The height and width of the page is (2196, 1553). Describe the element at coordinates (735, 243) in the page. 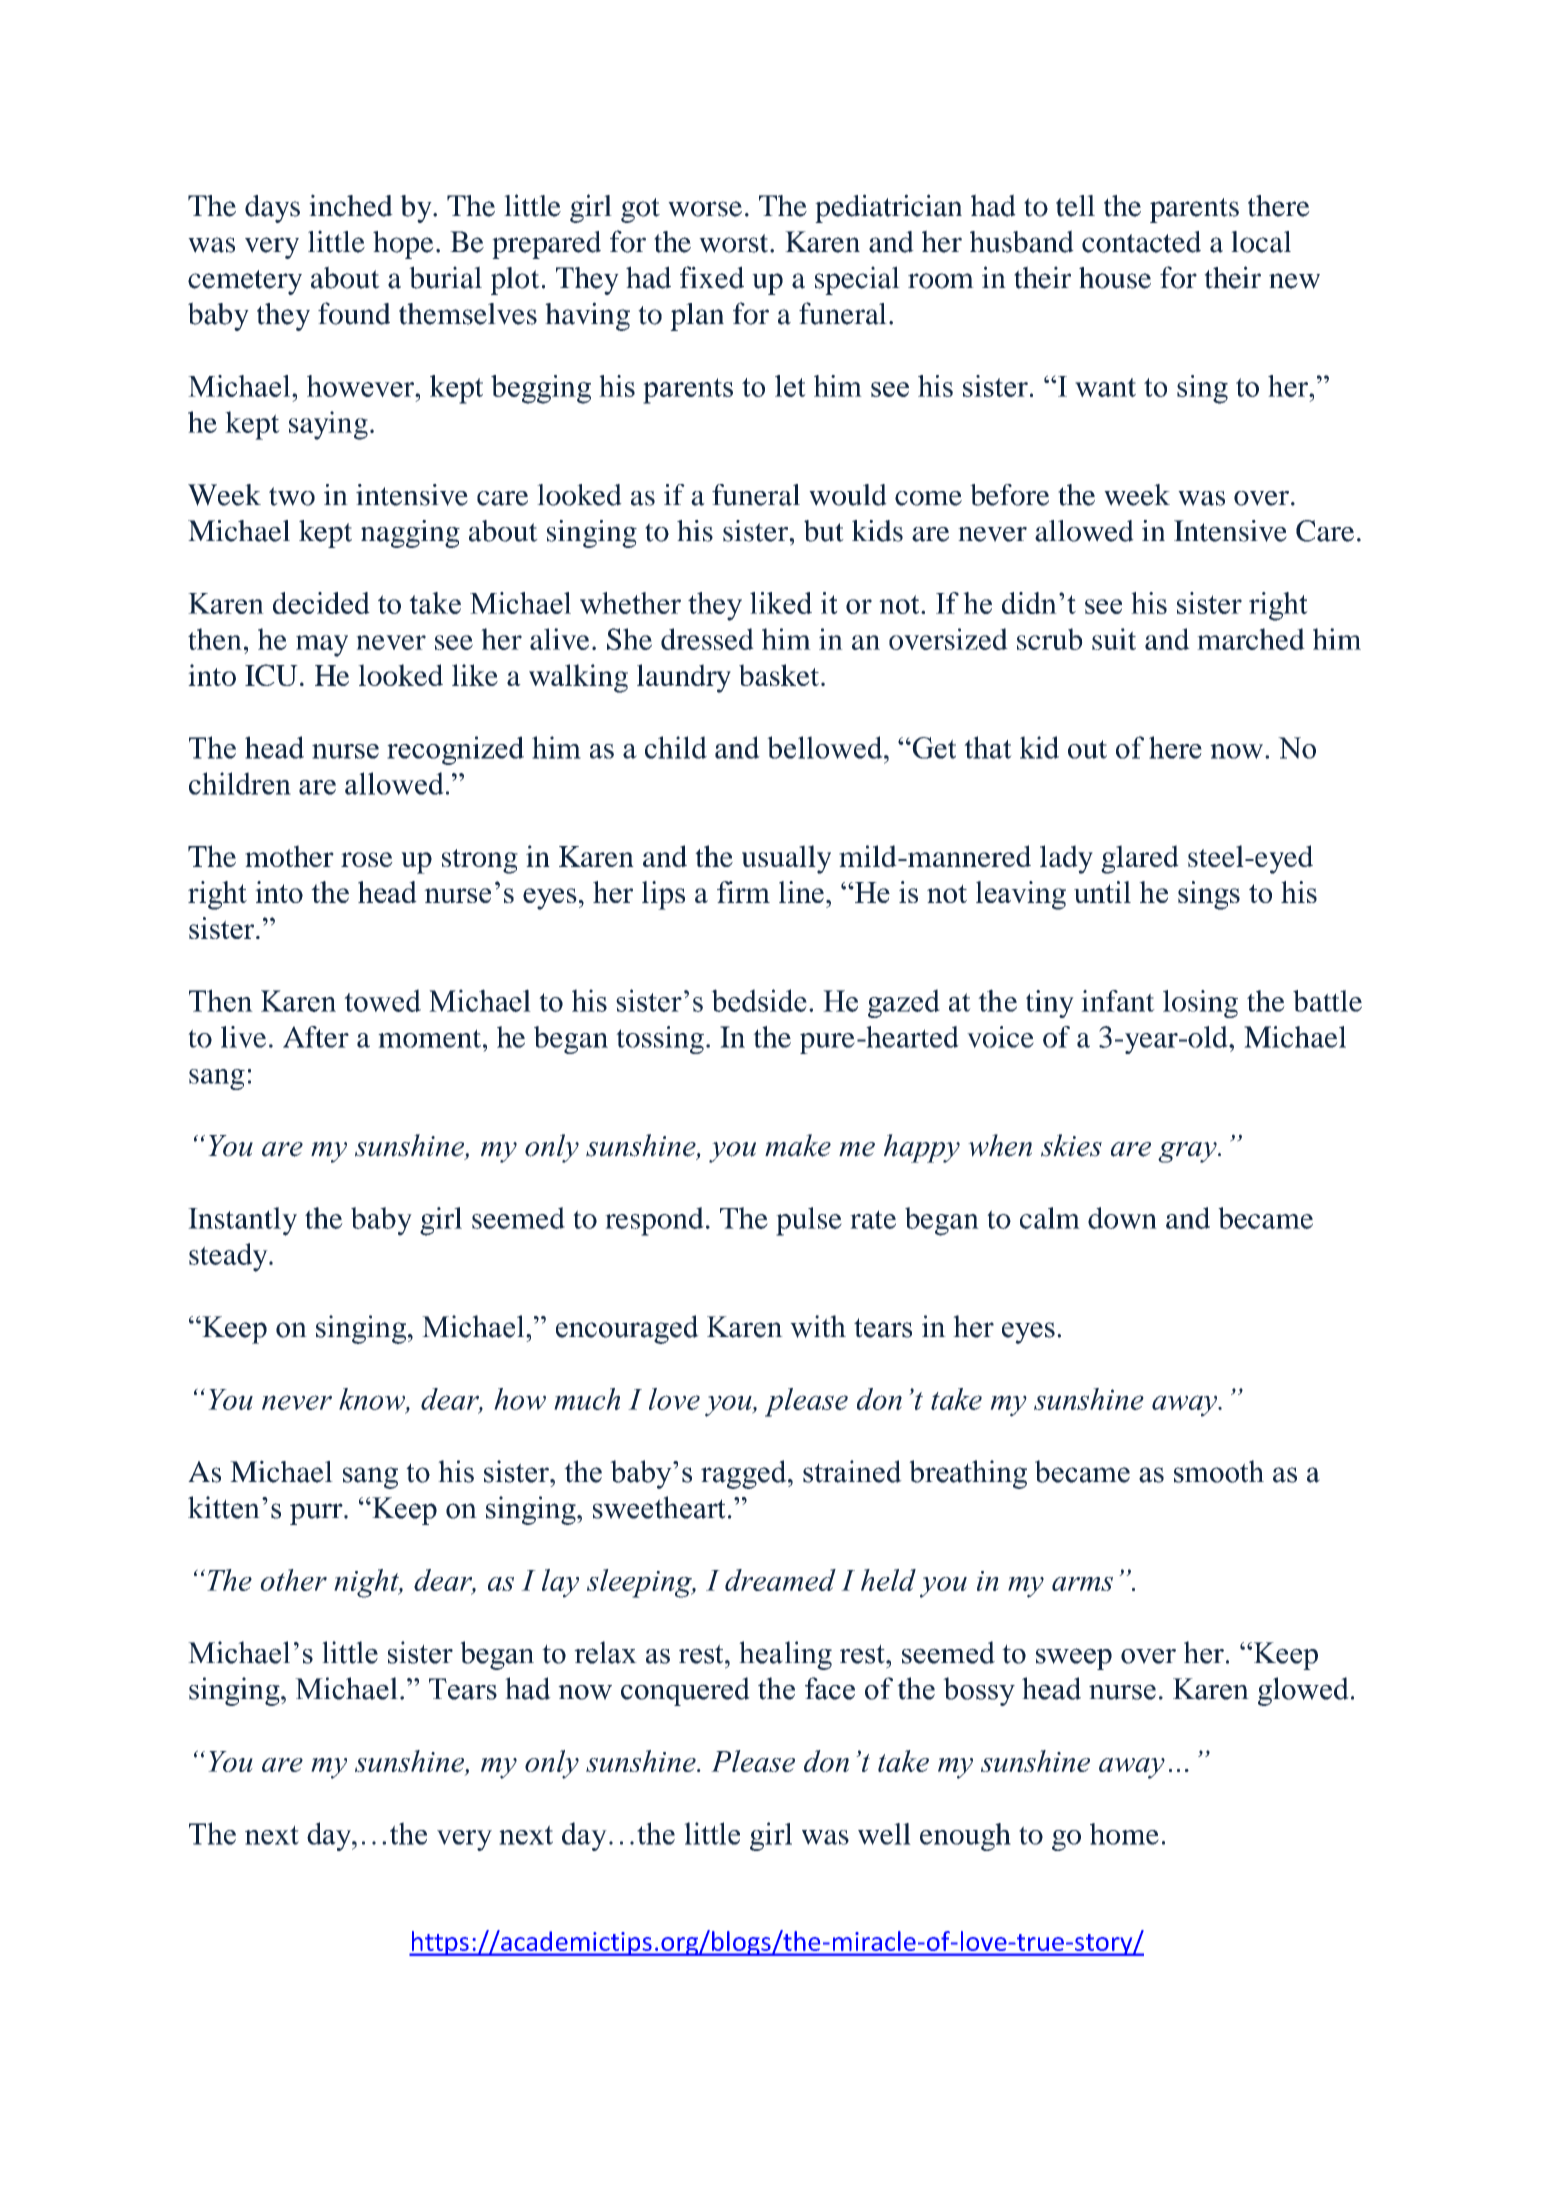

I see `worst` at that location.
